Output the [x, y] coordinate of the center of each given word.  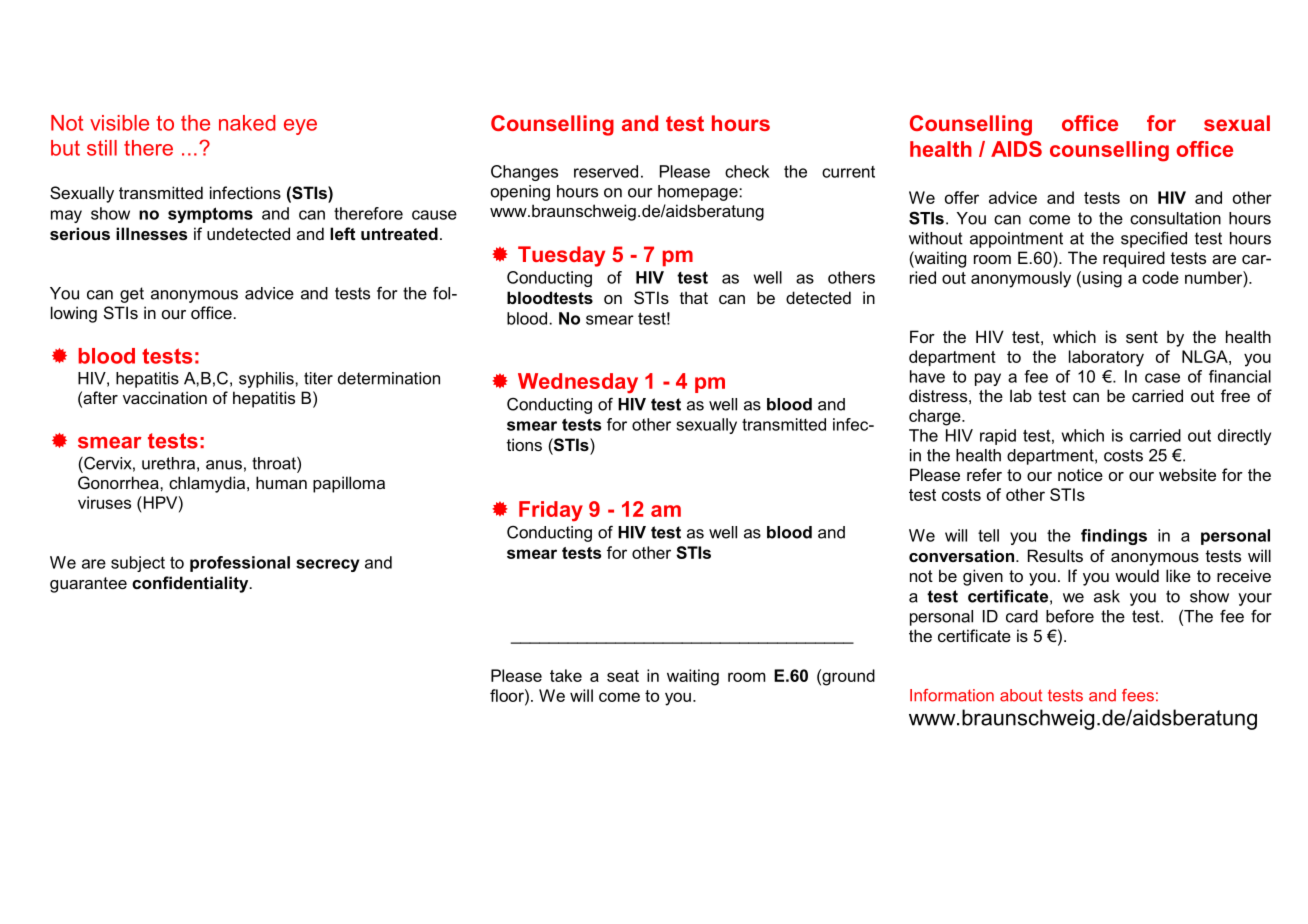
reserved [606, 171]
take [566, 675]
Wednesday [578, 383]
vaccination [165, 397]
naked [247, 123]
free [1235, 395]
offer [962, 197]
